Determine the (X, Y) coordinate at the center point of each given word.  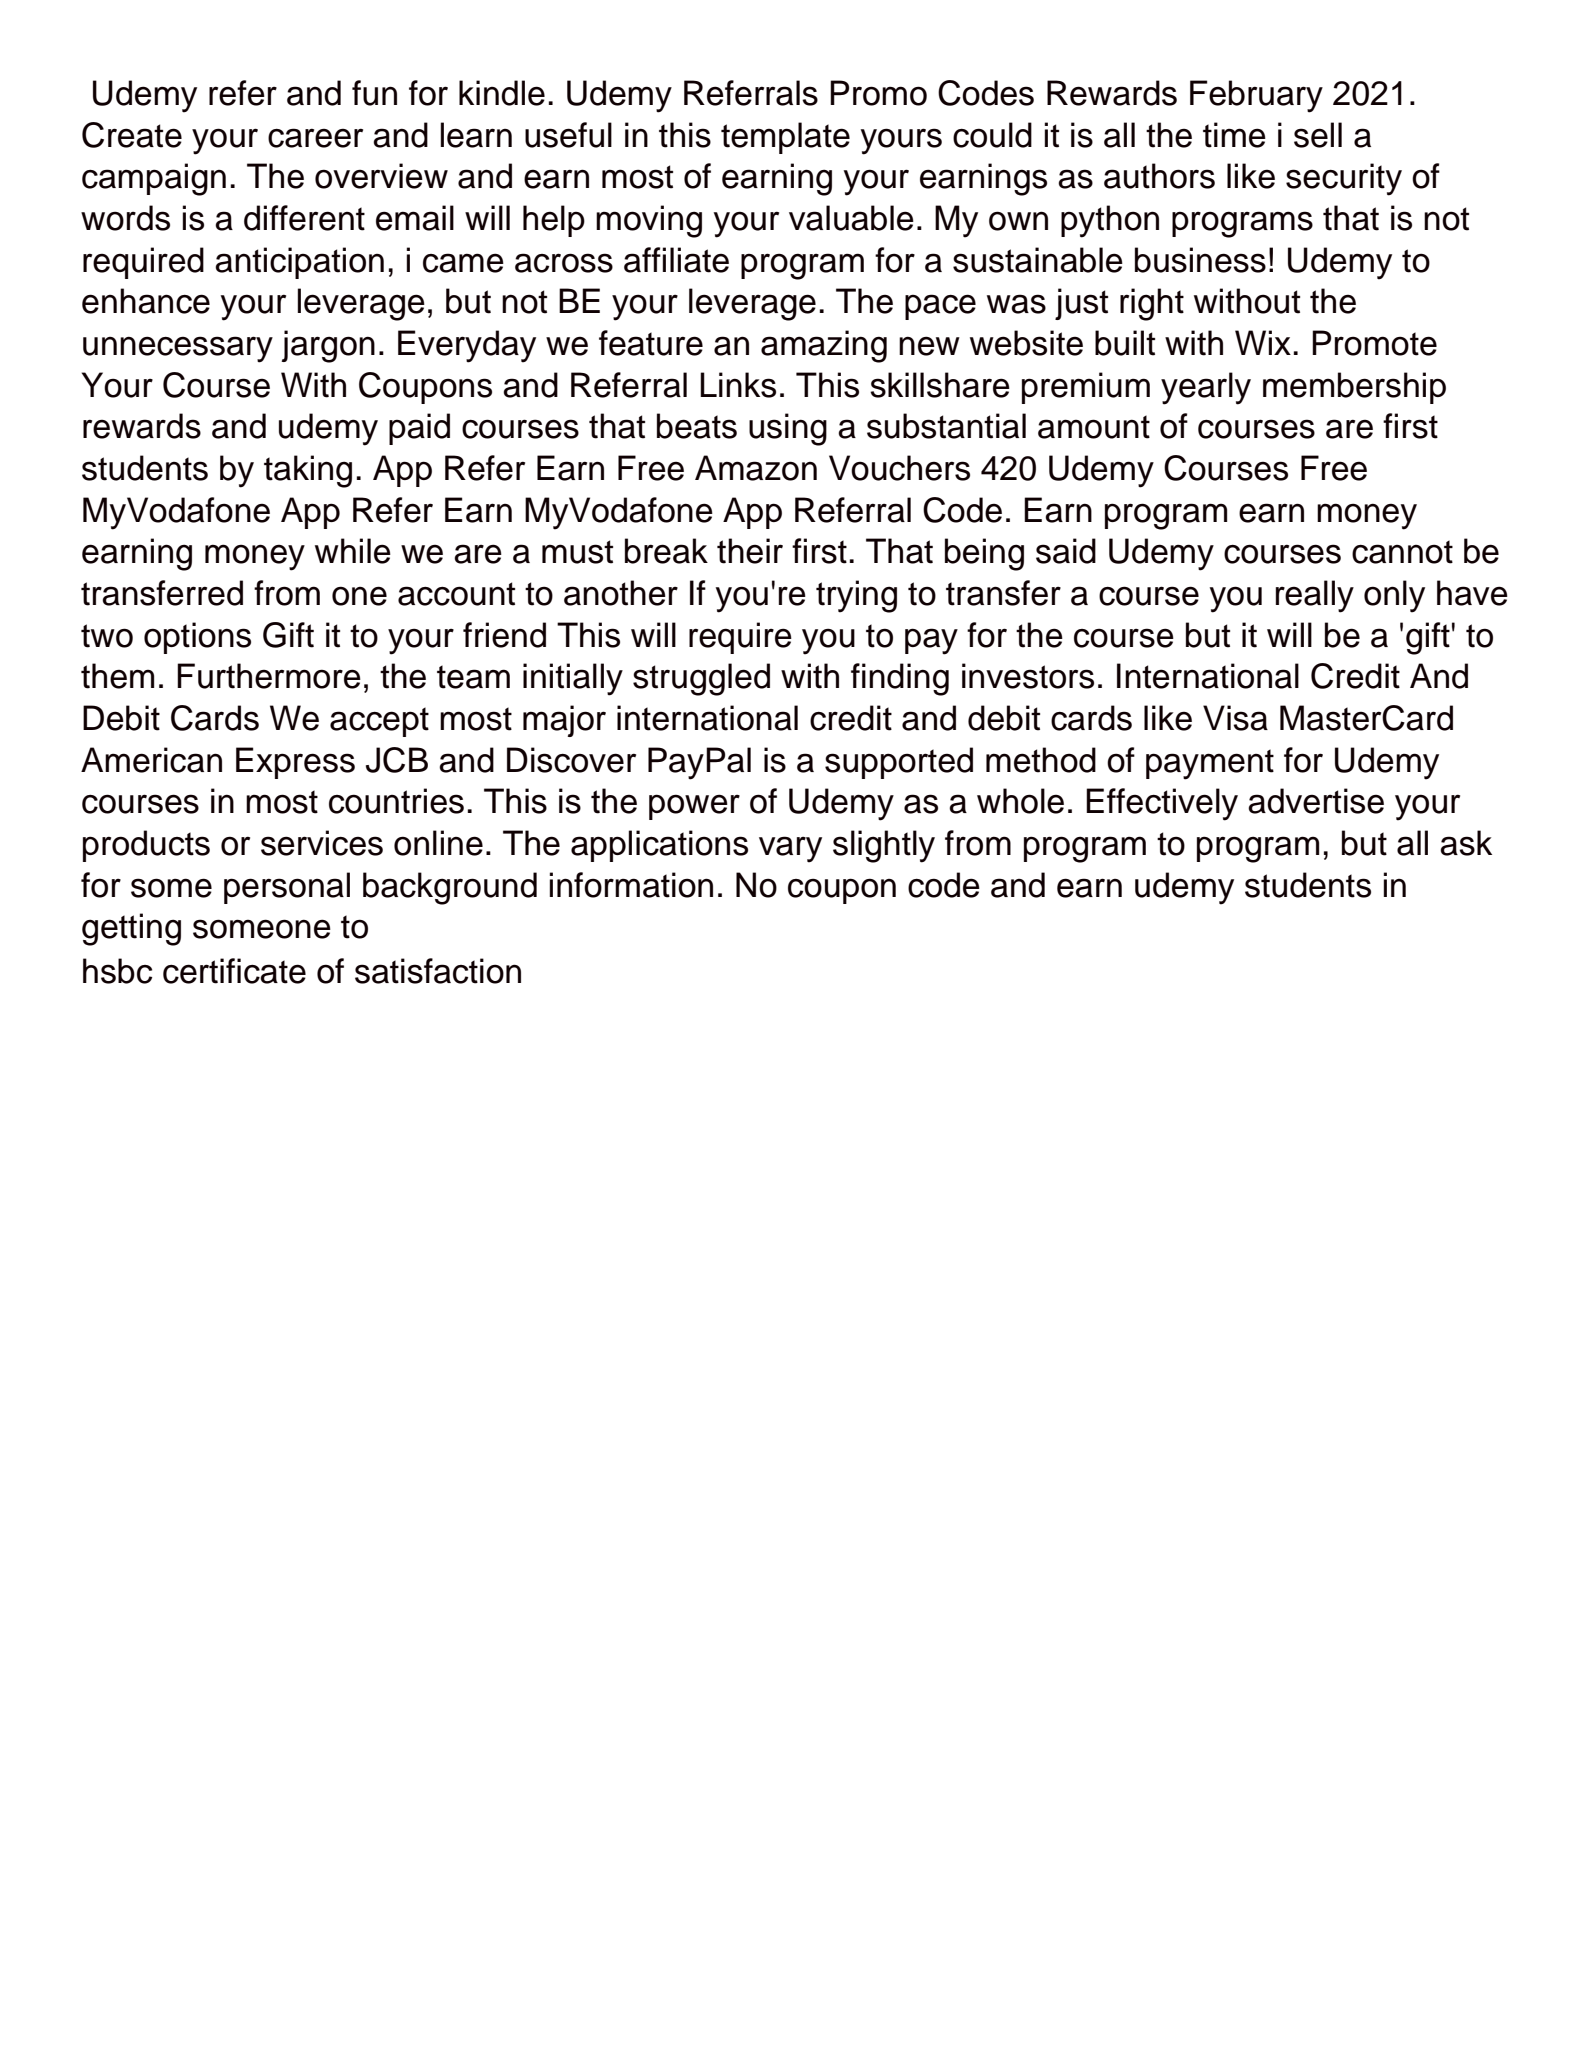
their (750, 551)
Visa (1235, 718)
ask (1466, 843)
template (785, 138)
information (631, 885)
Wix (1263, 342)
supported (899, 763)
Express (295, 763)
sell (1318, 135)
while (353, 551)
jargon (328, 346)
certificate (234, 971)
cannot (1402, 552)
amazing (824, 346)
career (315, 138)
